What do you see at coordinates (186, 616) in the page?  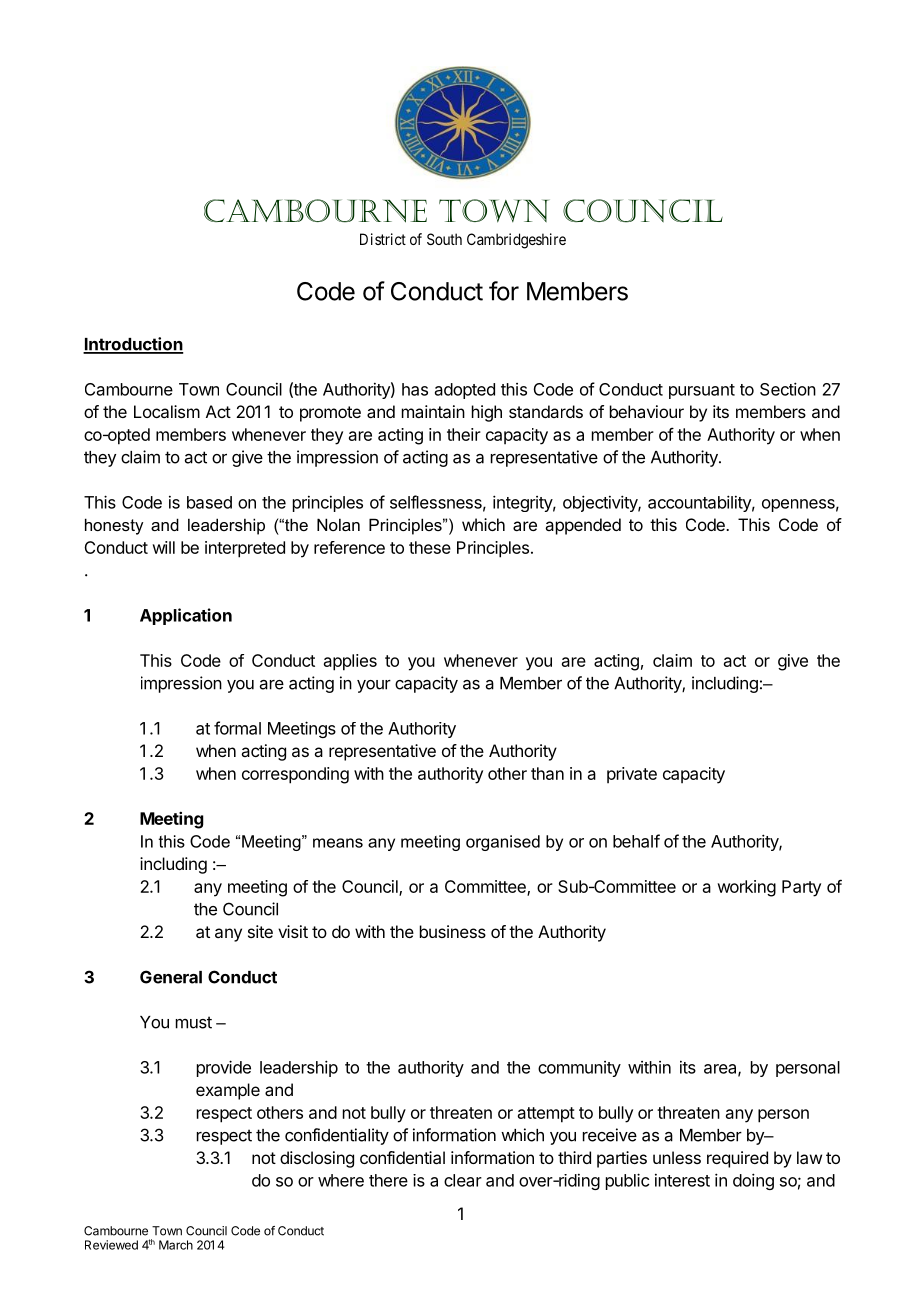 I see `Application` at bounding box center [186, 616].
